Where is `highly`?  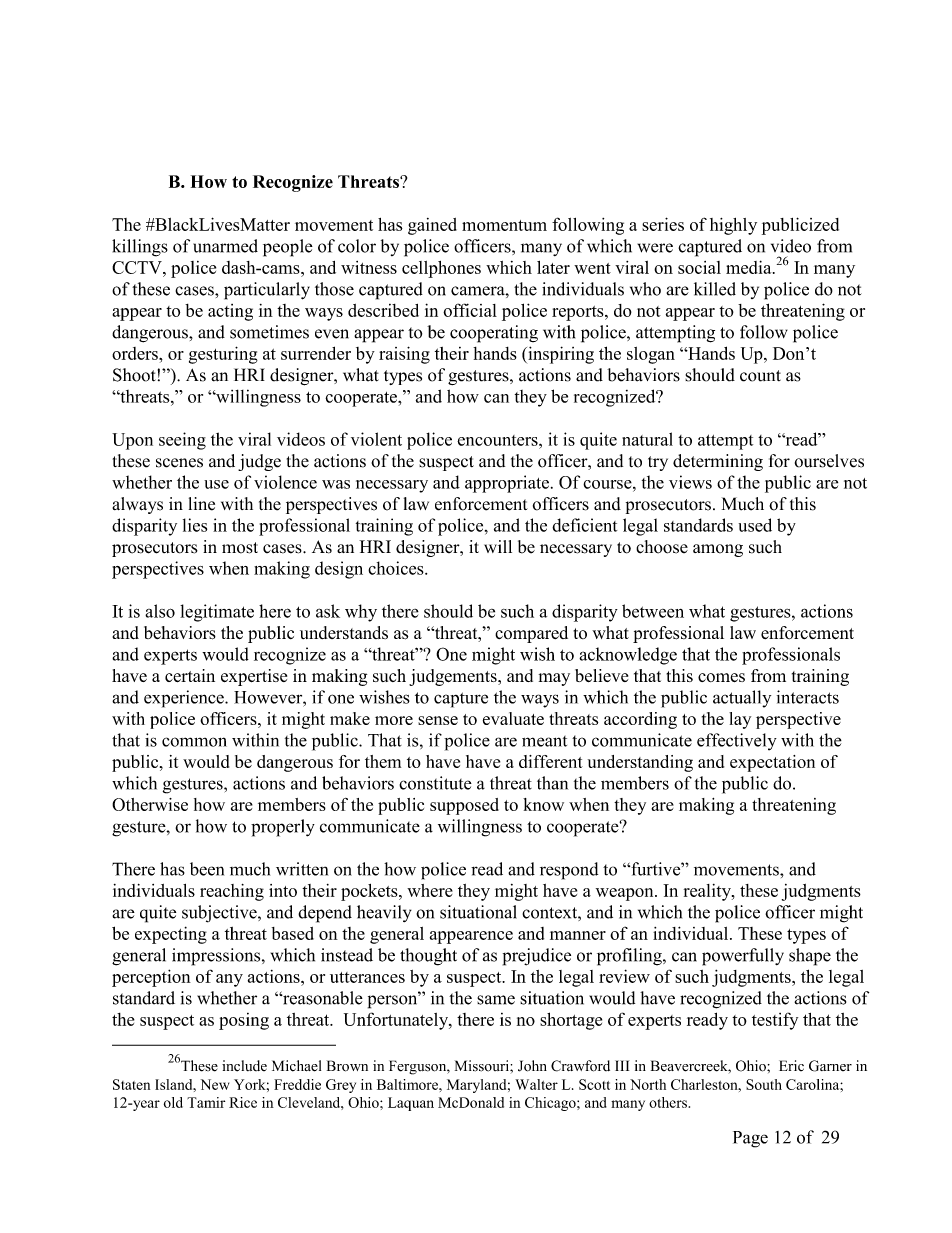
highly is located at coordinates (733, 226).
